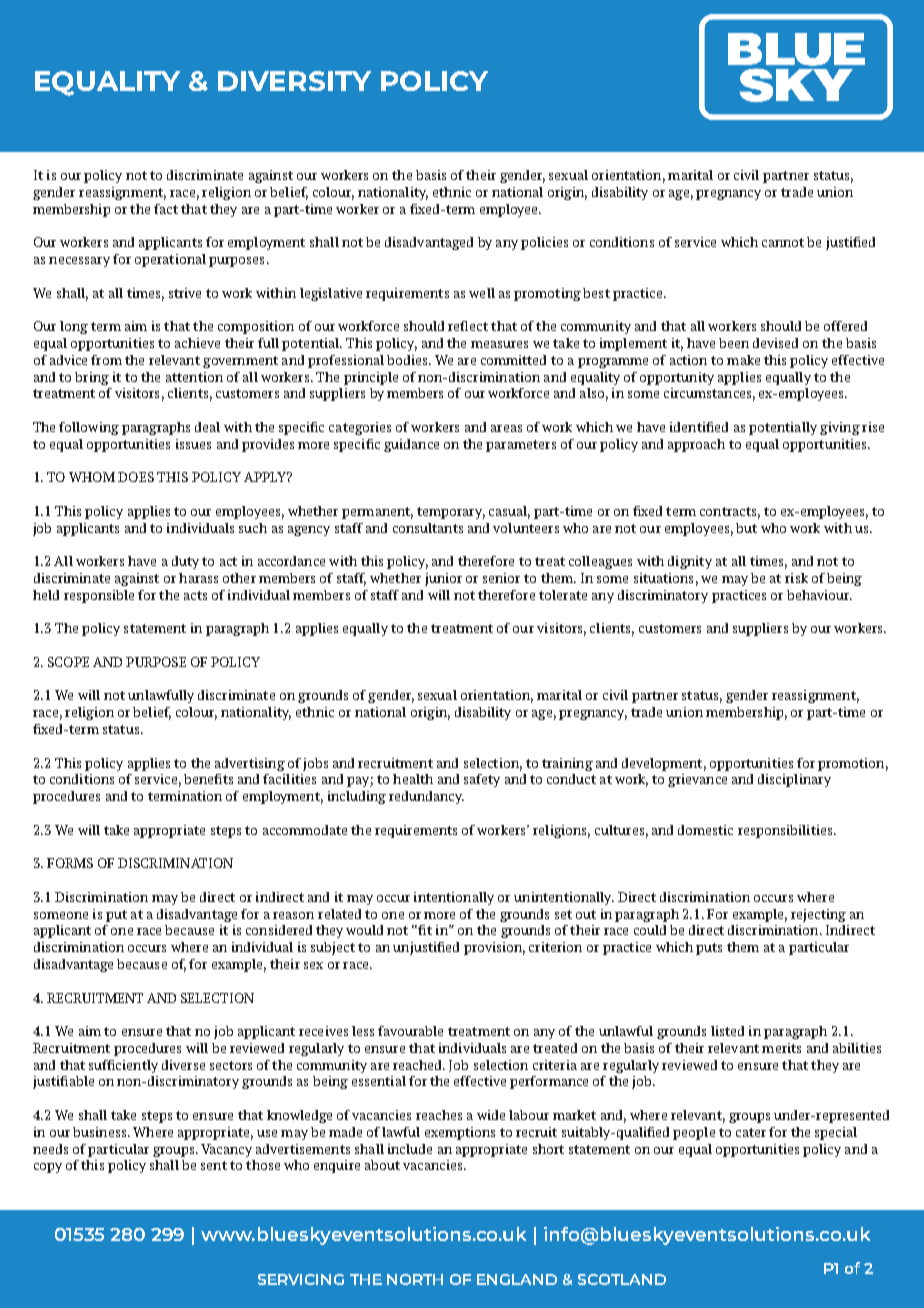  I want to click on behaviour, so click(819, 595).
